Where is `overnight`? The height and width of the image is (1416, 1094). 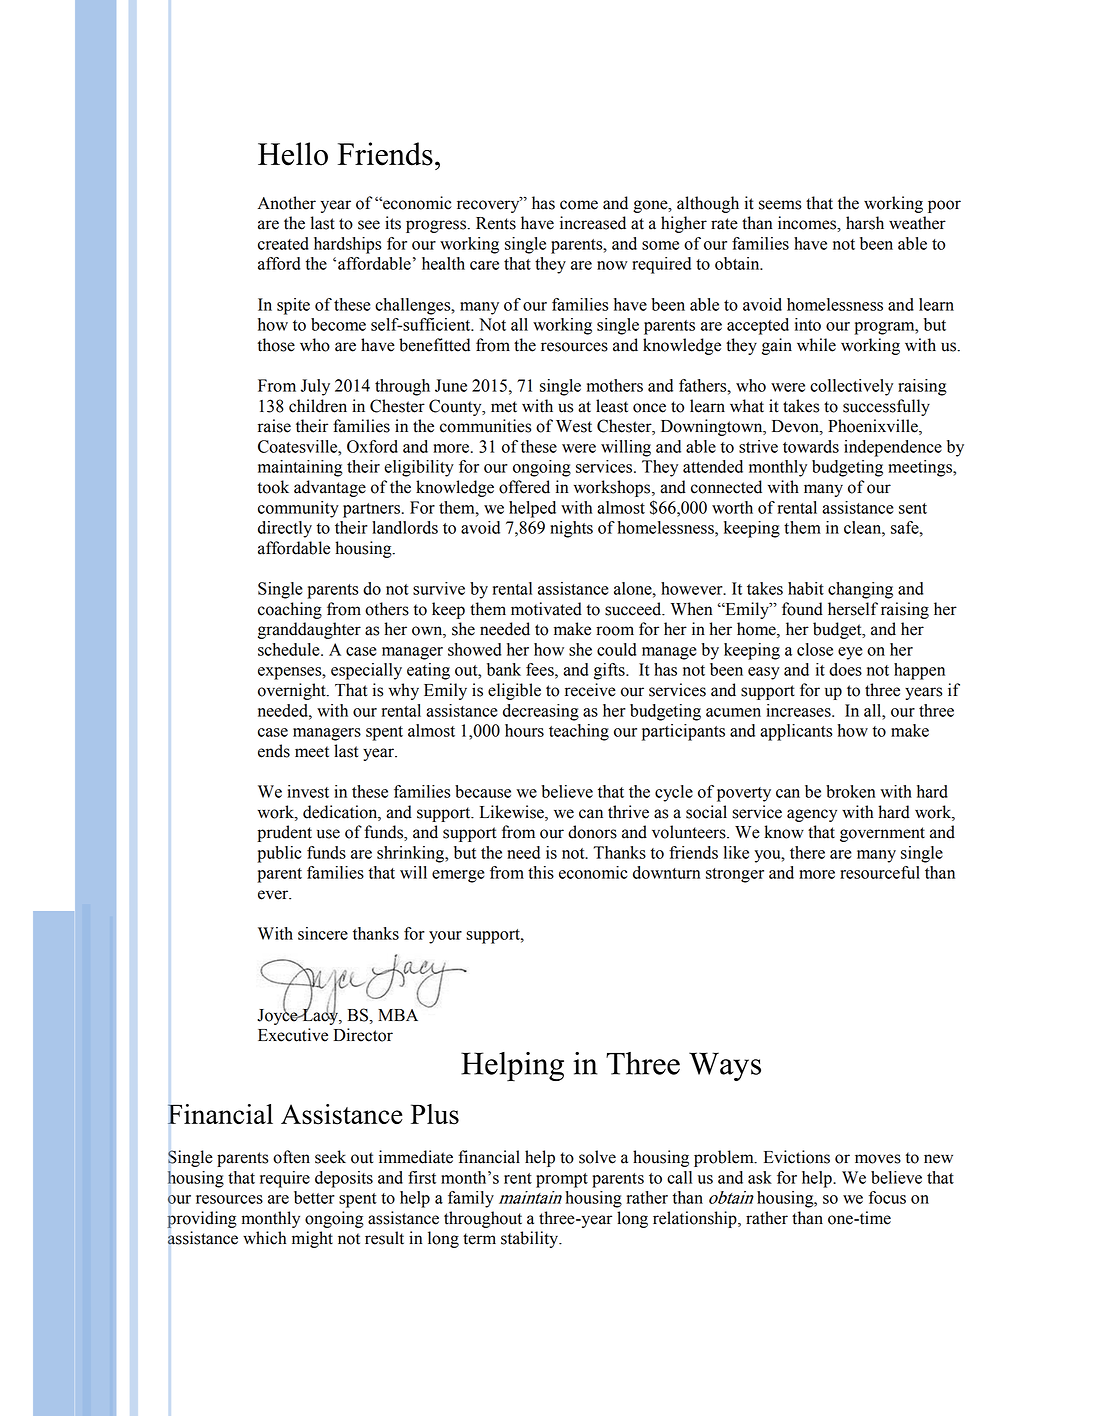 overnight is located at coordinates (293, 691).
